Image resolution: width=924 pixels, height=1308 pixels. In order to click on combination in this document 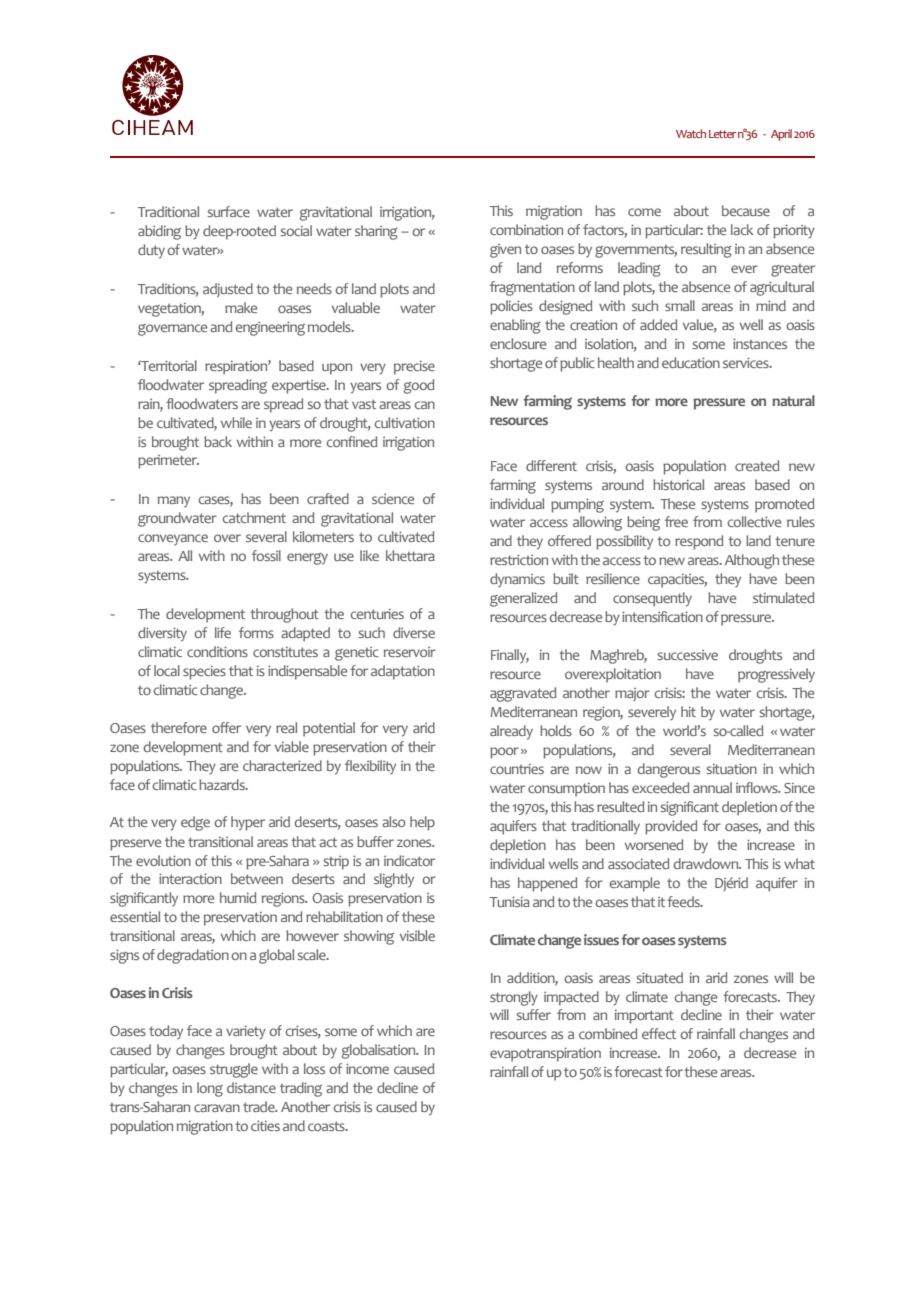, I will do `click(526, 229)`.
